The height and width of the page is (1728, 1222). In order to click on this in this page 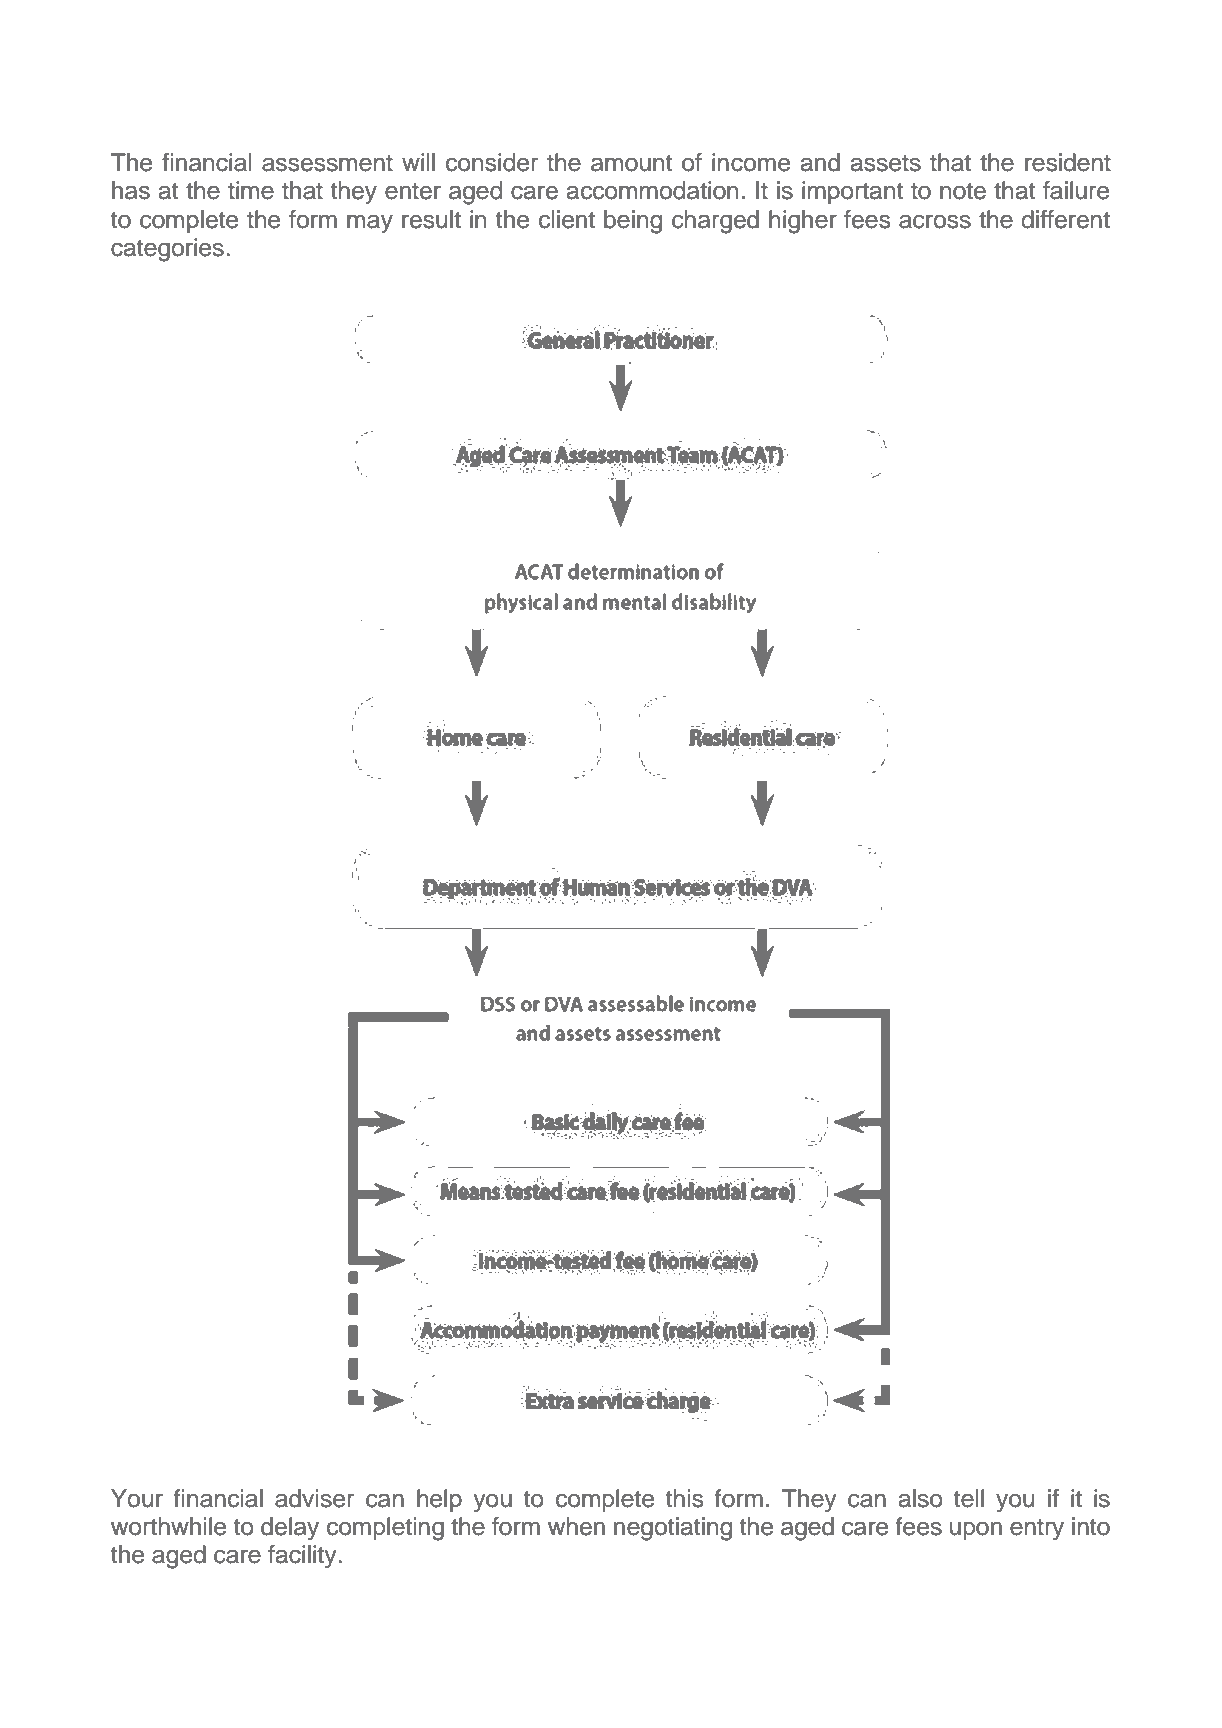, I will do `click(684, 1498)`.
